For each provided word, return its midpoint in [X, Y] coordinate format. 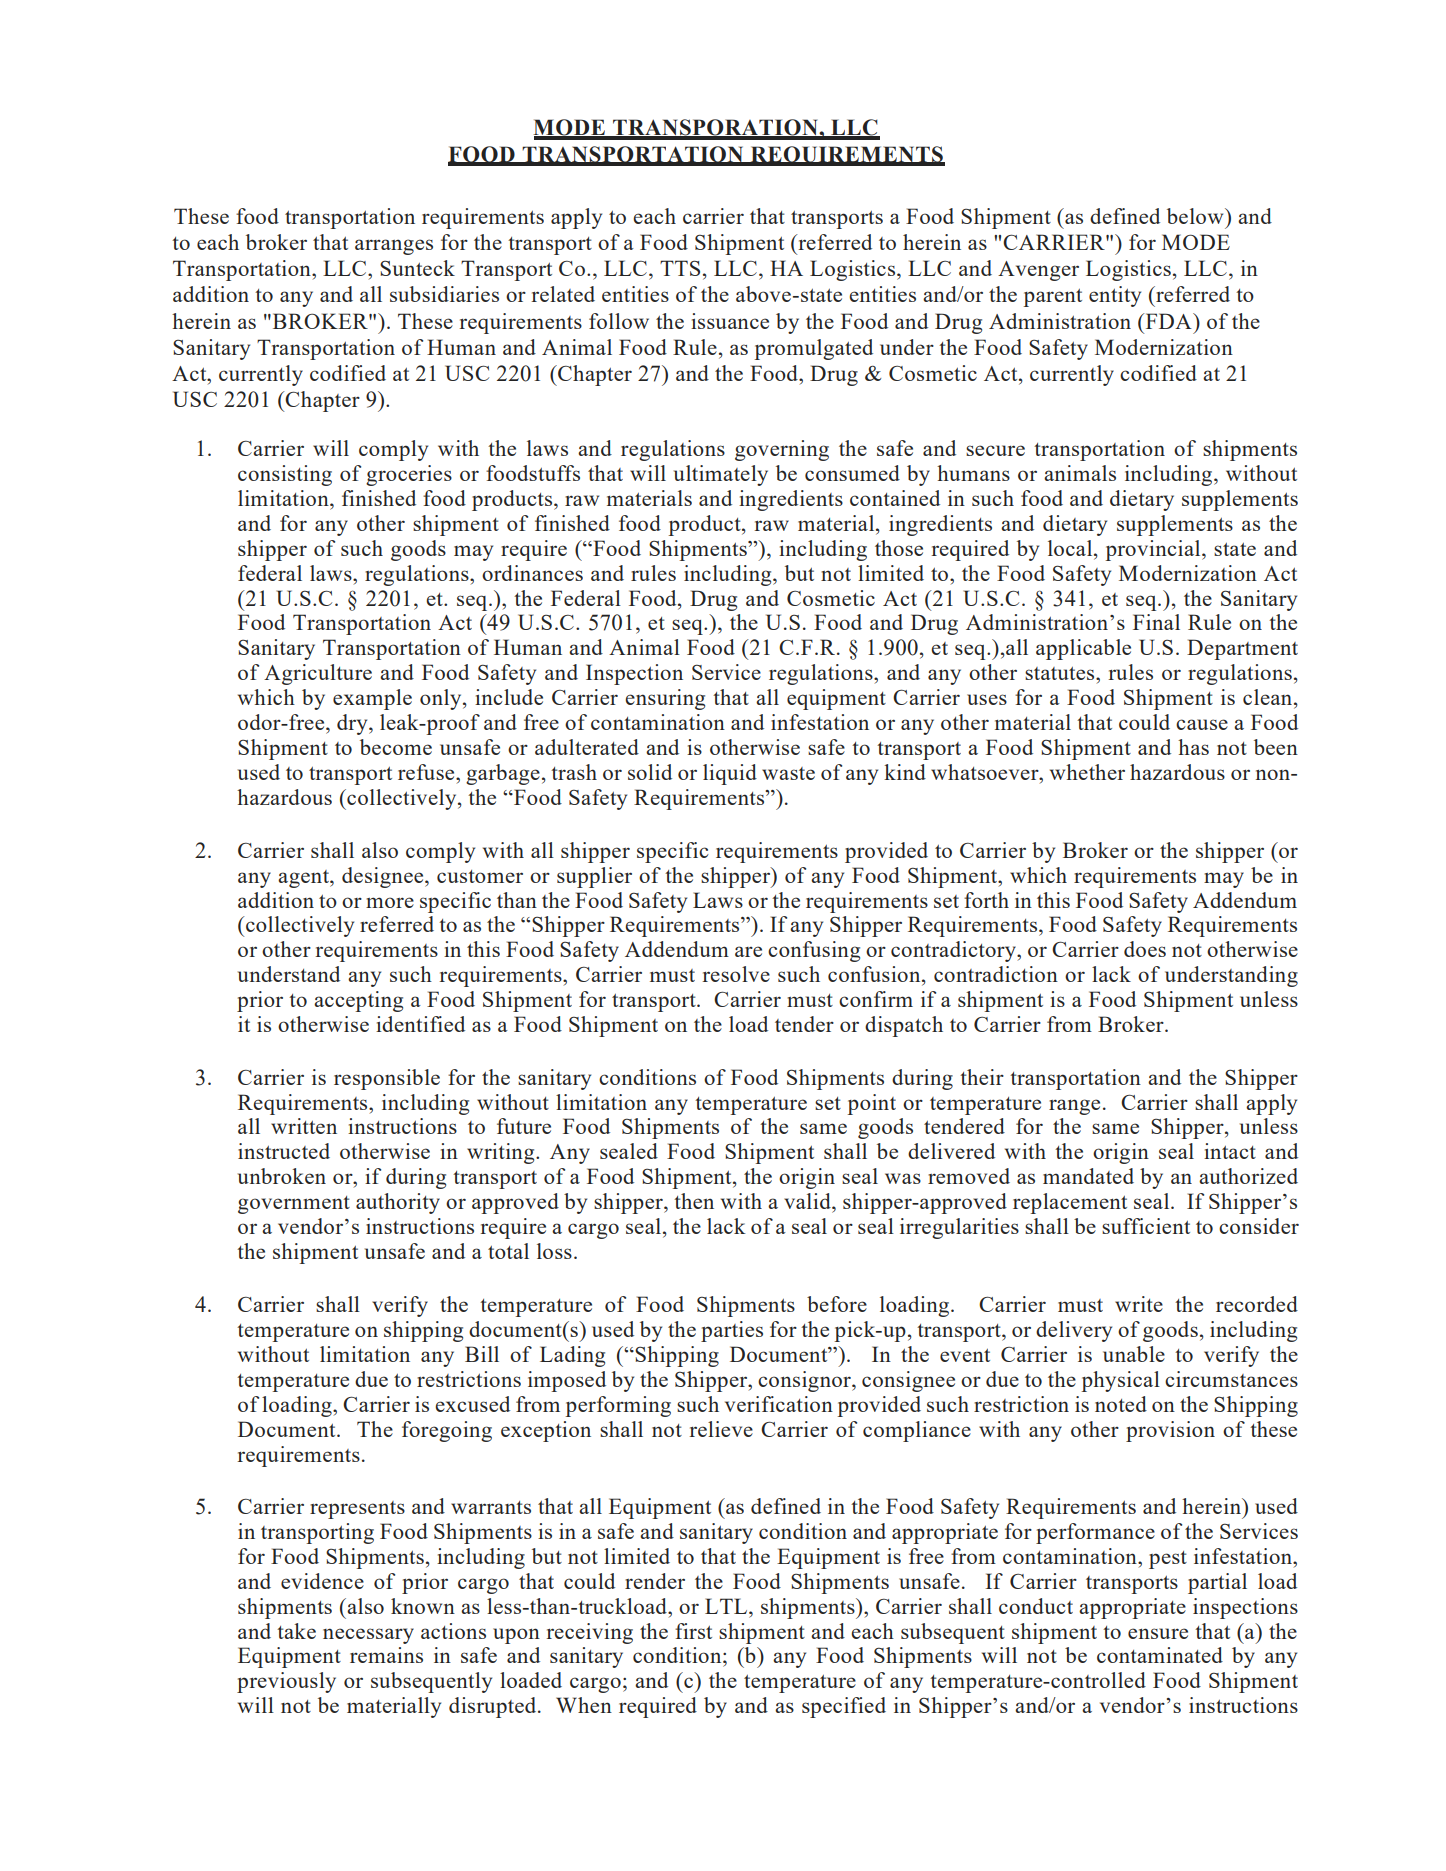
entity [1115, 296]
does [1145, 949]
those [899, 548]
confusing [814, 951]
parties [732, 1331]
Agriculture [318, 674]
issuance [730, 321]
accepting [358, 1001]
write [1139, 1304]
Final [1156, 622]
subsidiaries [444, 294]
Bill [482, 1354]
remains [386, 1655]
